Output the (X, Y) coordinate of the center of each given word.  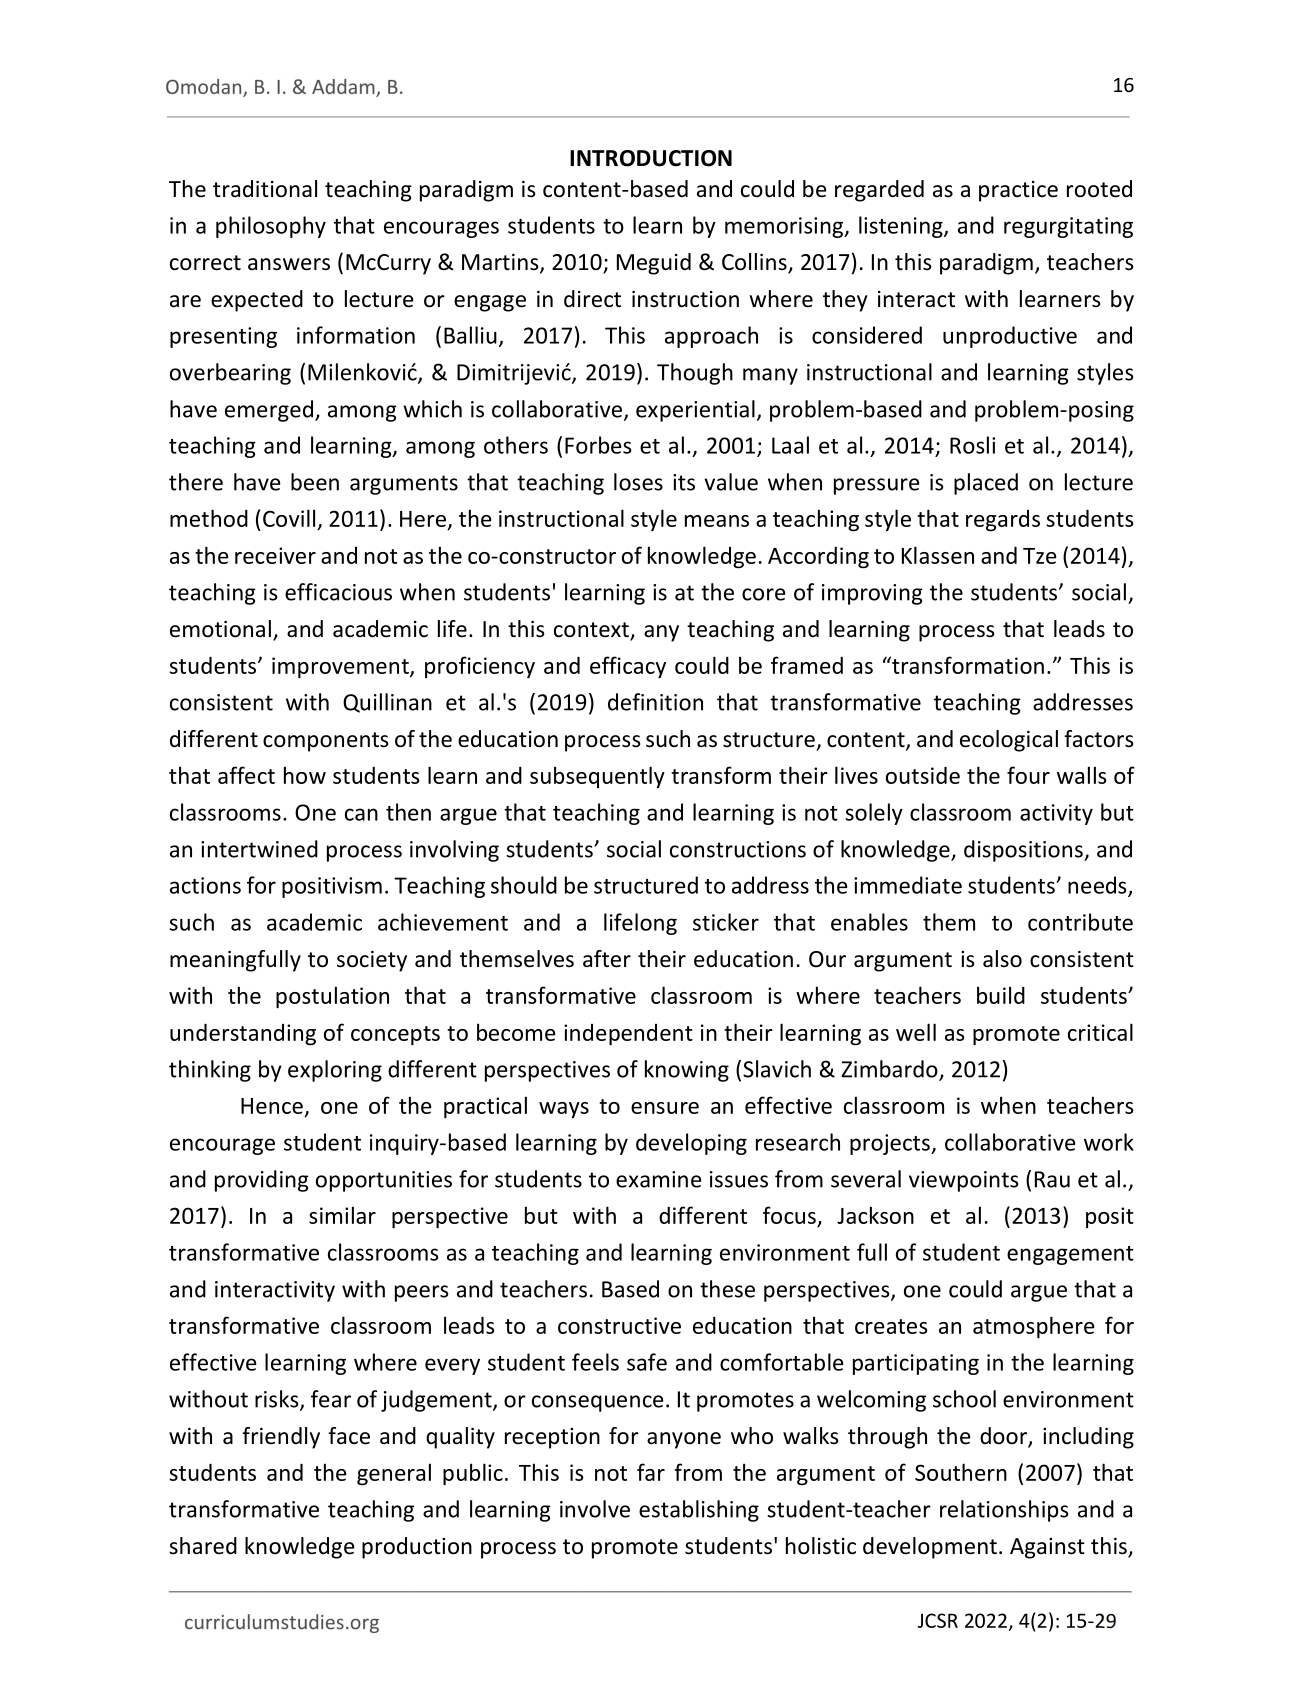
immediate (908, 885)
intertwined (259, 849)
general (394, 1474)
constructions (738, 849)
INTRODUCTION (651, 158)
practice (1018, 191)
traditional (265, 189)
